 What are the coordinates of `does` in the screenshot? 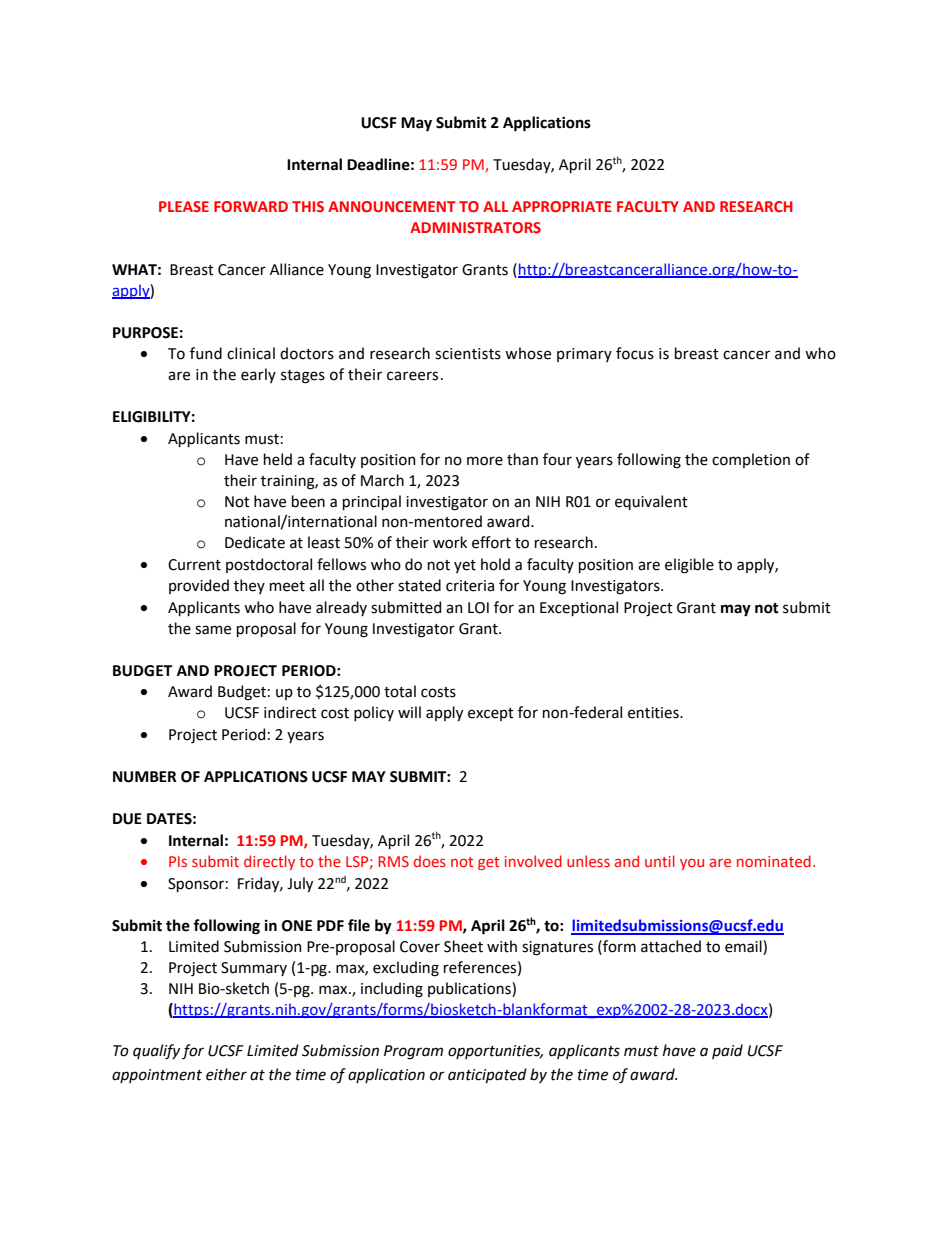 It's located at (430, 861).
